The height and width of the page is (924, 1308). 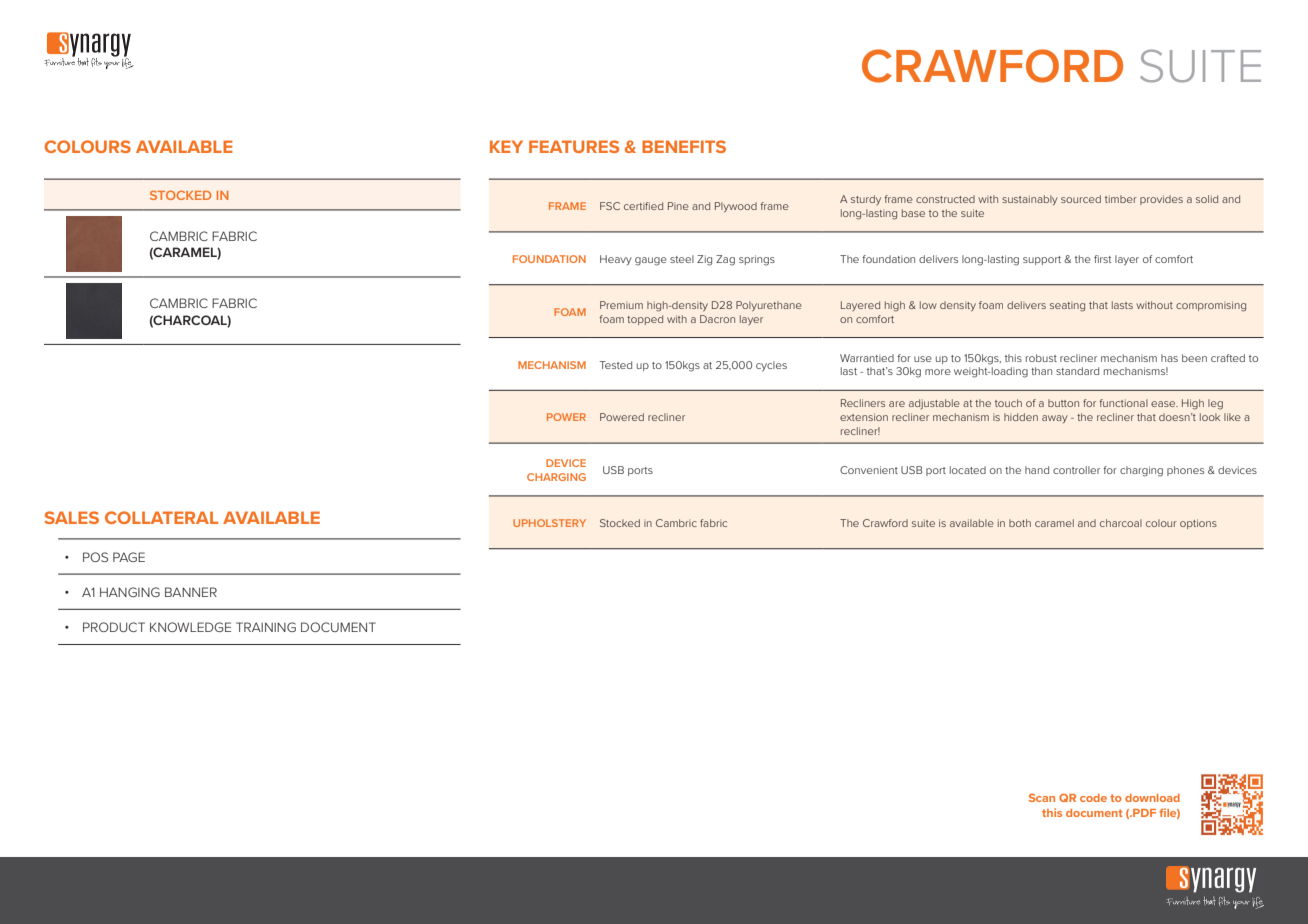 What do you see at coordinates (684, 146) in the page?
I see `BENEFITS` at bounding box center [684, 146].
